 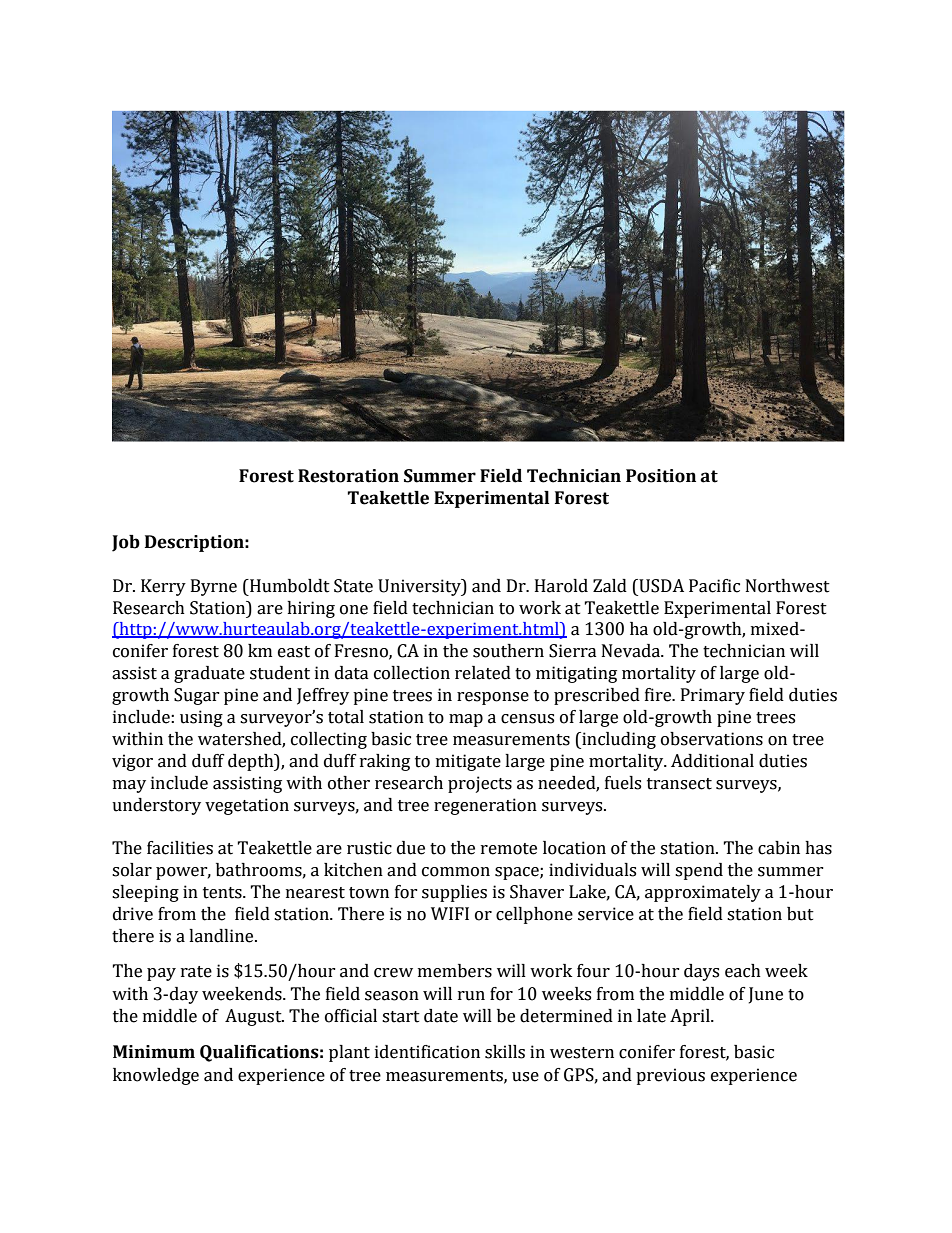 I want to click on Nevada, so click(x=632, y=651).
